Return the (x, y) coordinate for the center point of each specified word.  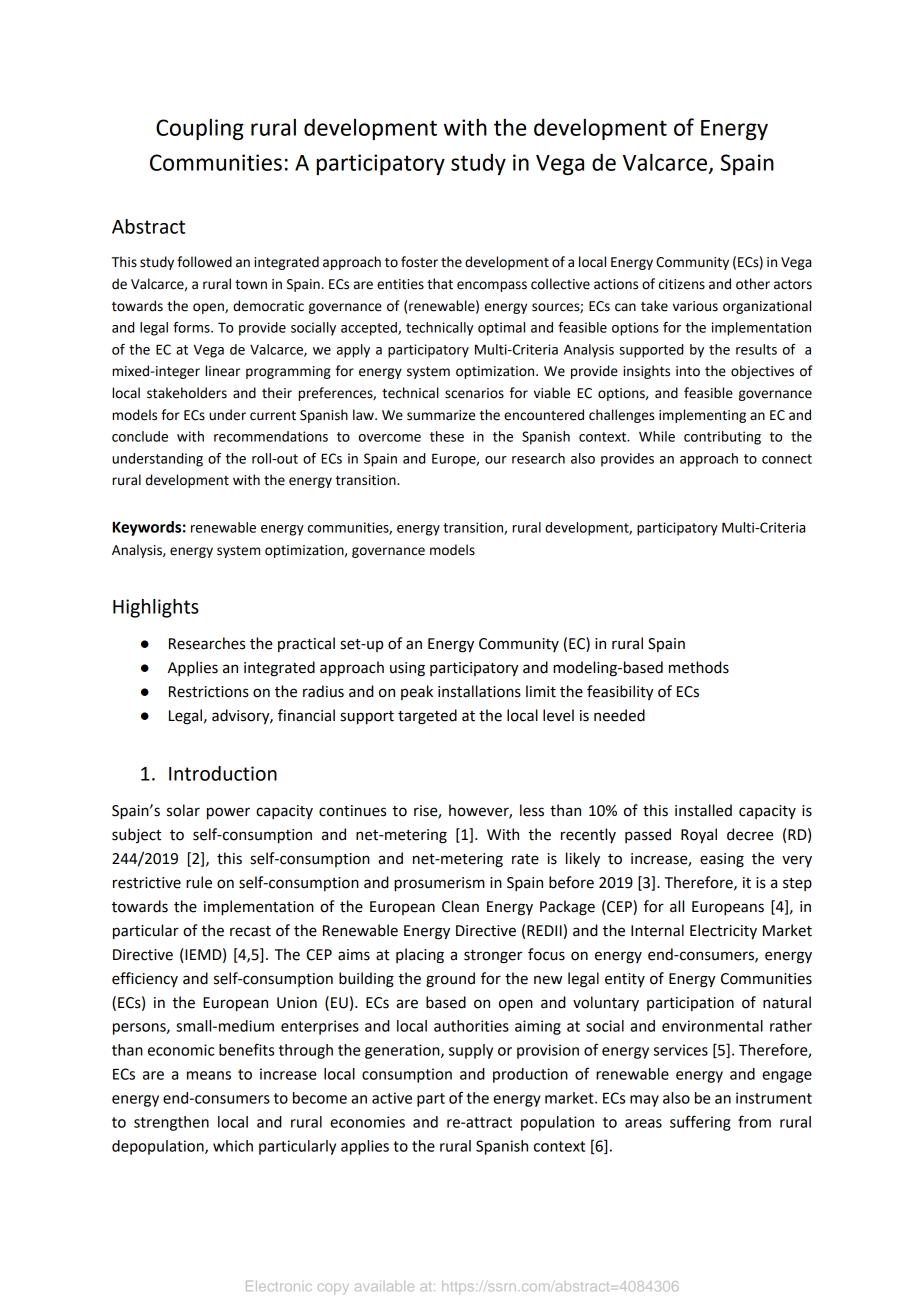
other (753, 284)
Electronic (279, 1286)
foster (419, 262)
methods (699, 667)
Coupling (200, 129)
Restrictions (209, 692)
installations (479, 691)
